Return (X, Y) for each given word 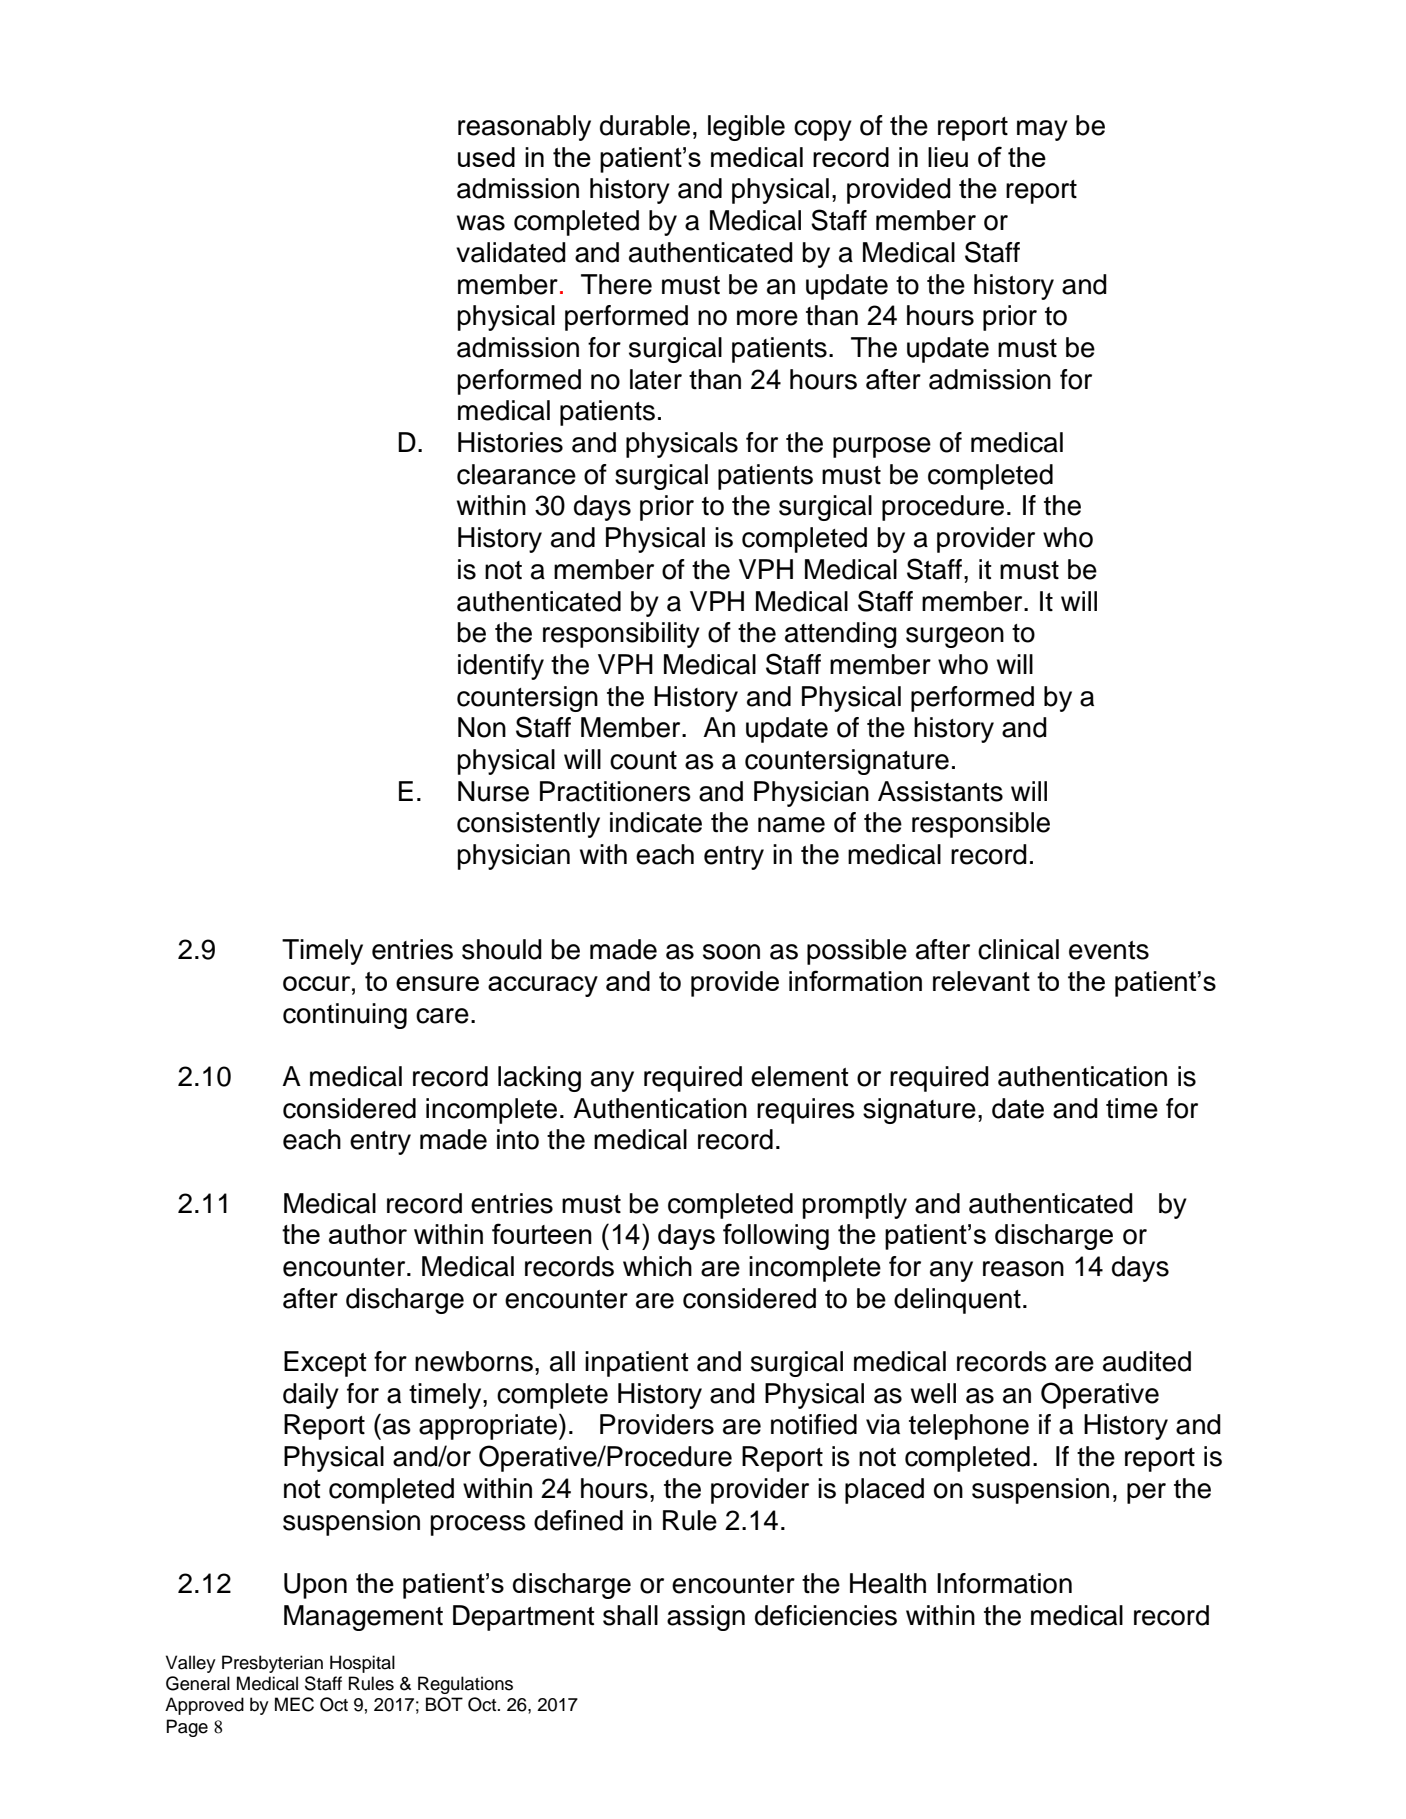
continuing (345, 1016)
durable (645, 125)
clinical (1018, 949)
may (1042, 130)
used (486, 157)
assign (706, 1618)
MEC (294, 1704)
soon (731, 952)
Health (888, 1583)
